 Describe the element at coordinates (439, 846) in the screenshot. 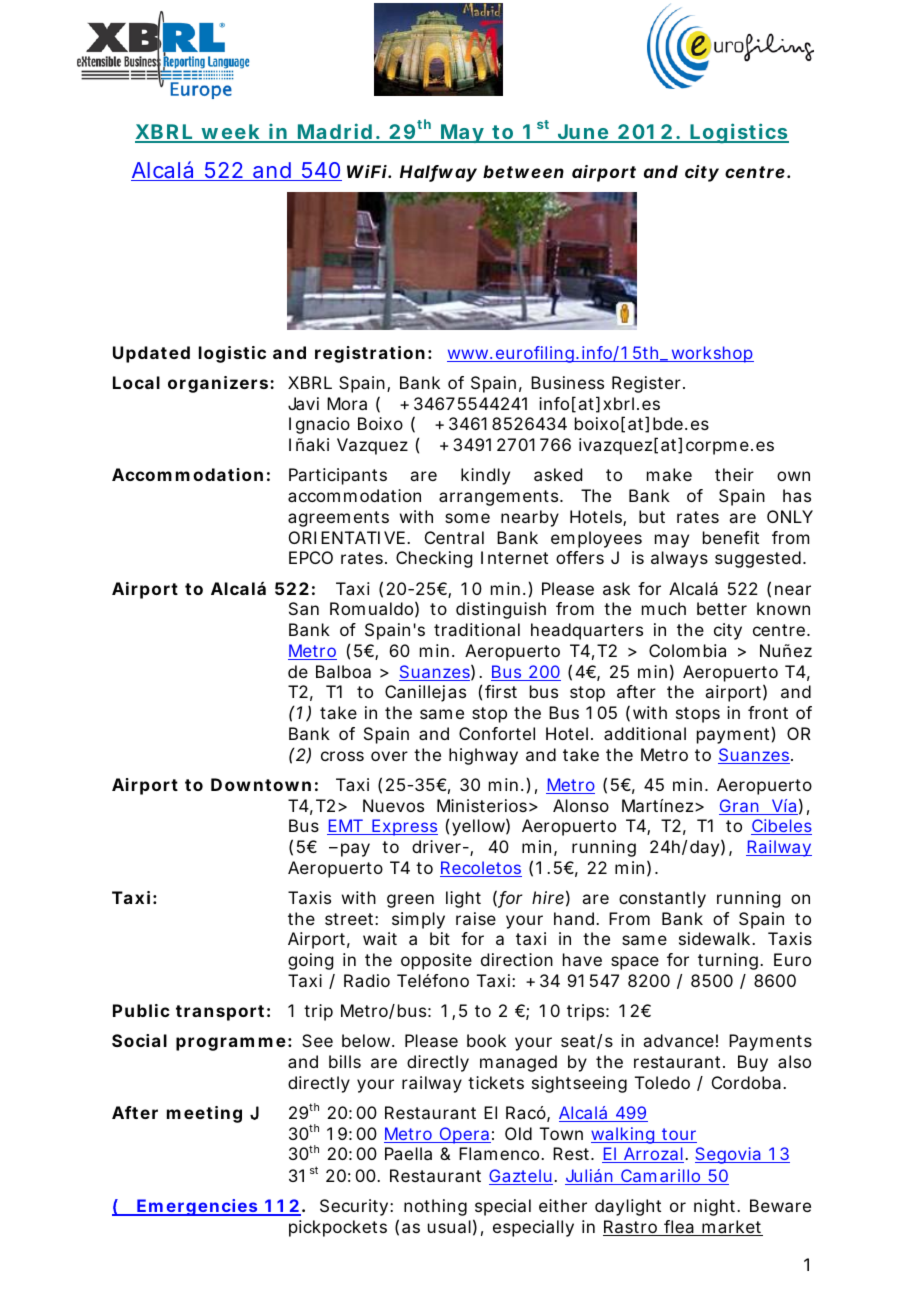

I see `driver` at that location.
